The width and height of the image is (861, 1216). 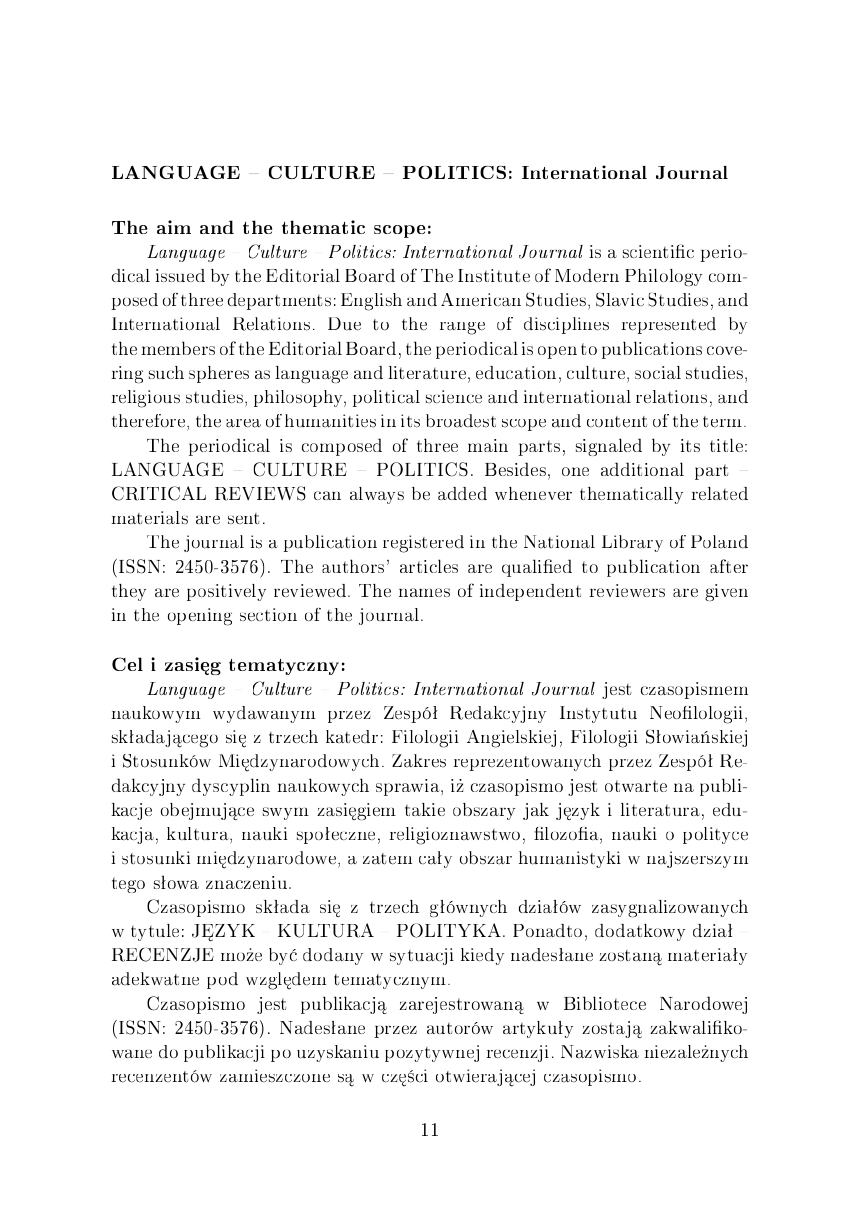 I want to click on Modern, so click(x=587, y=275).
